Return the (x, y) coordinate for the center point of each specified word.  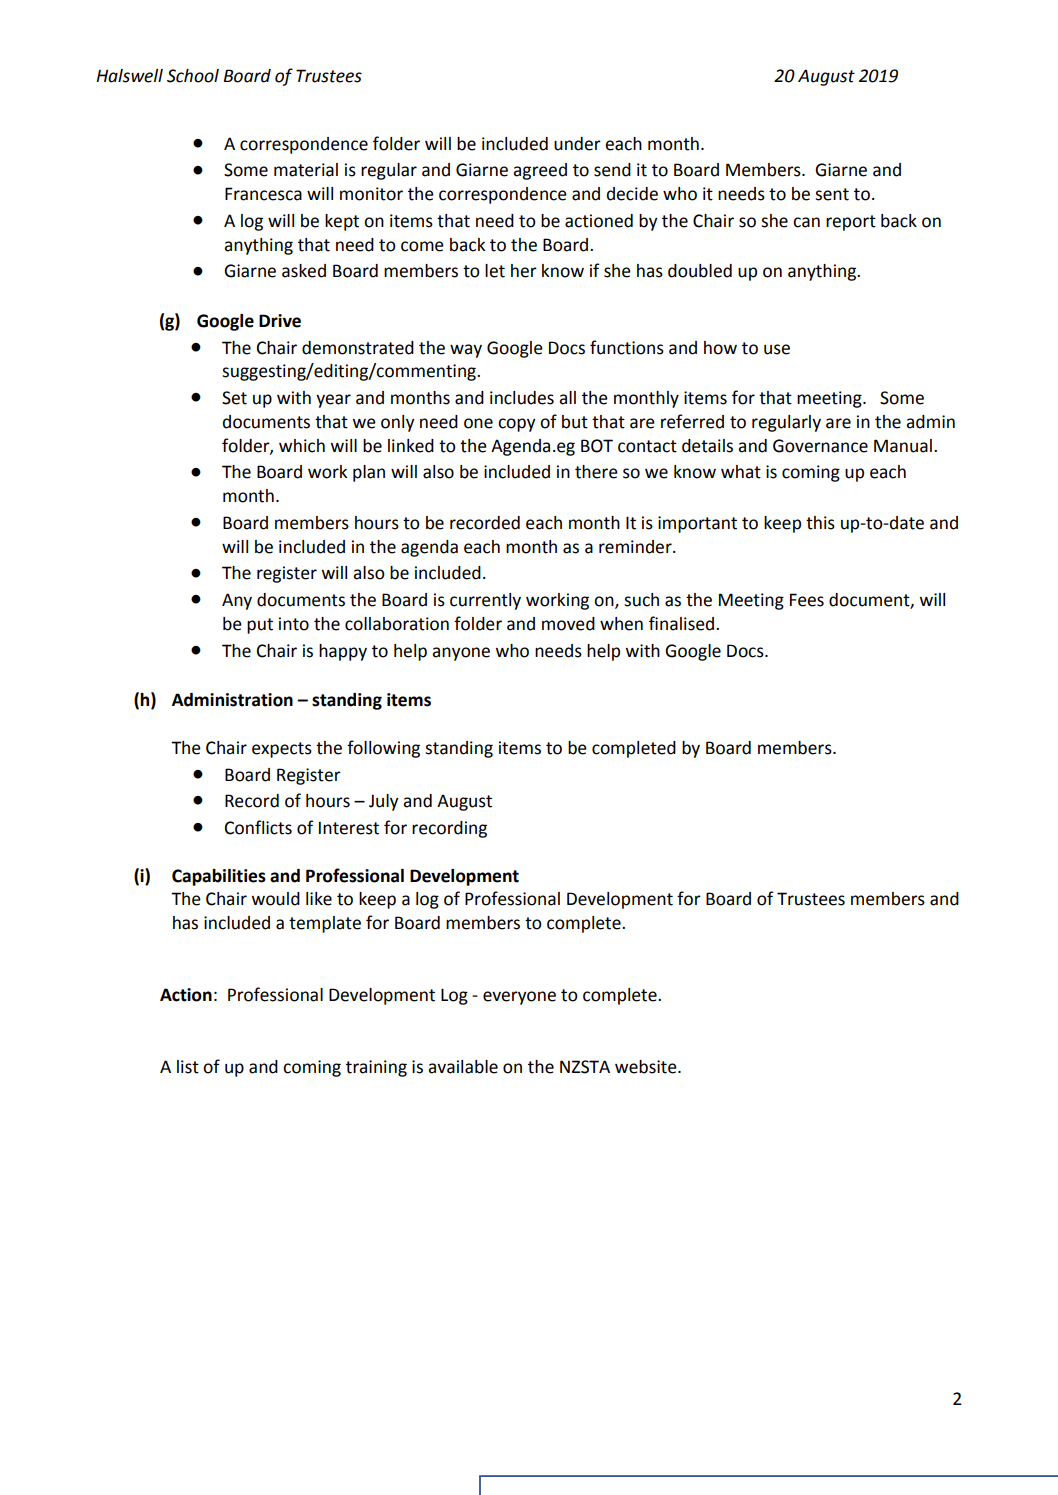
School (193, 76)
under (577, 144)
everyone (519, 998)
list (188, 1067)
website (647, 1067)
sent (832, 194)
